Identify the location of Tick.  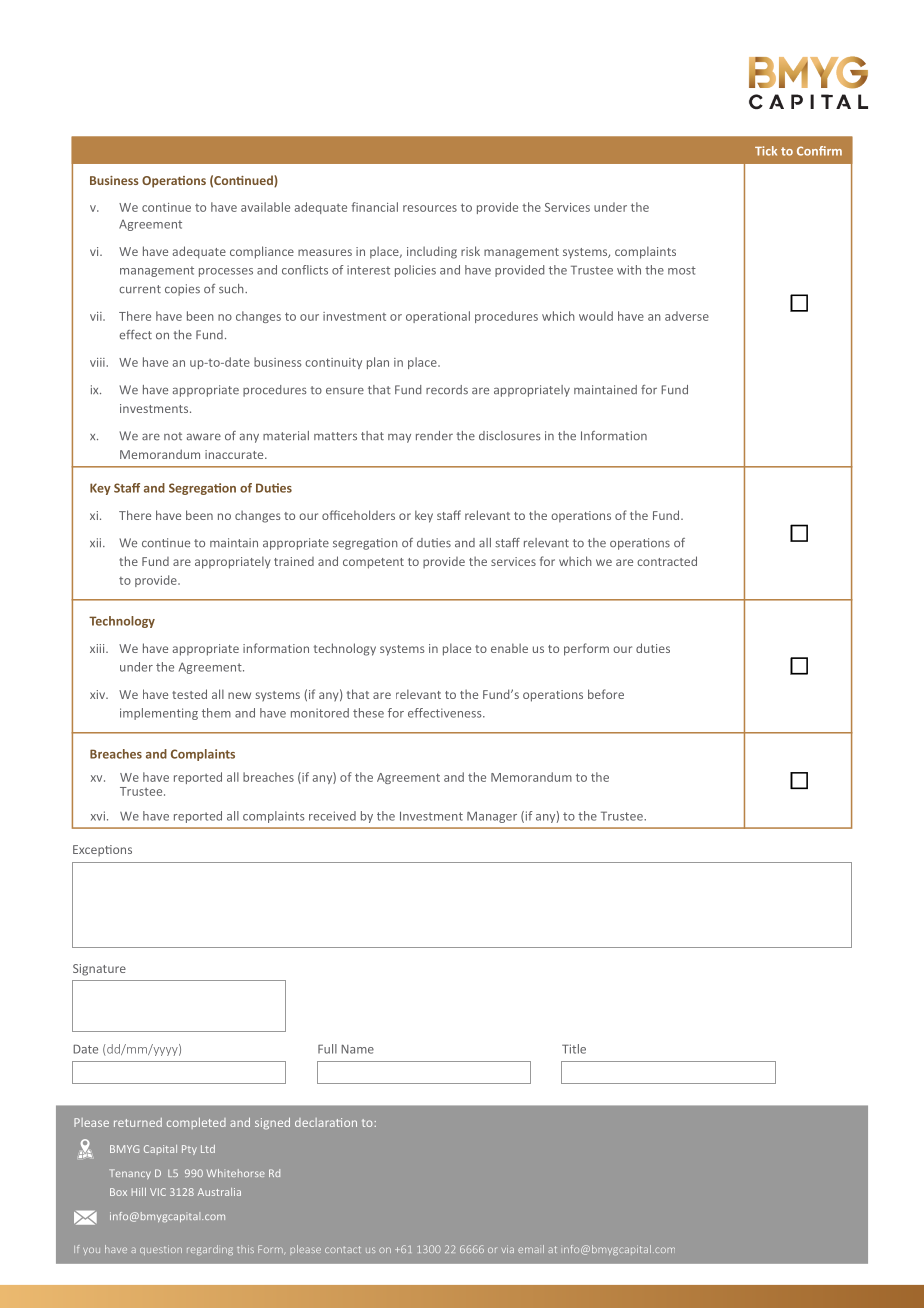
(766, 151).
